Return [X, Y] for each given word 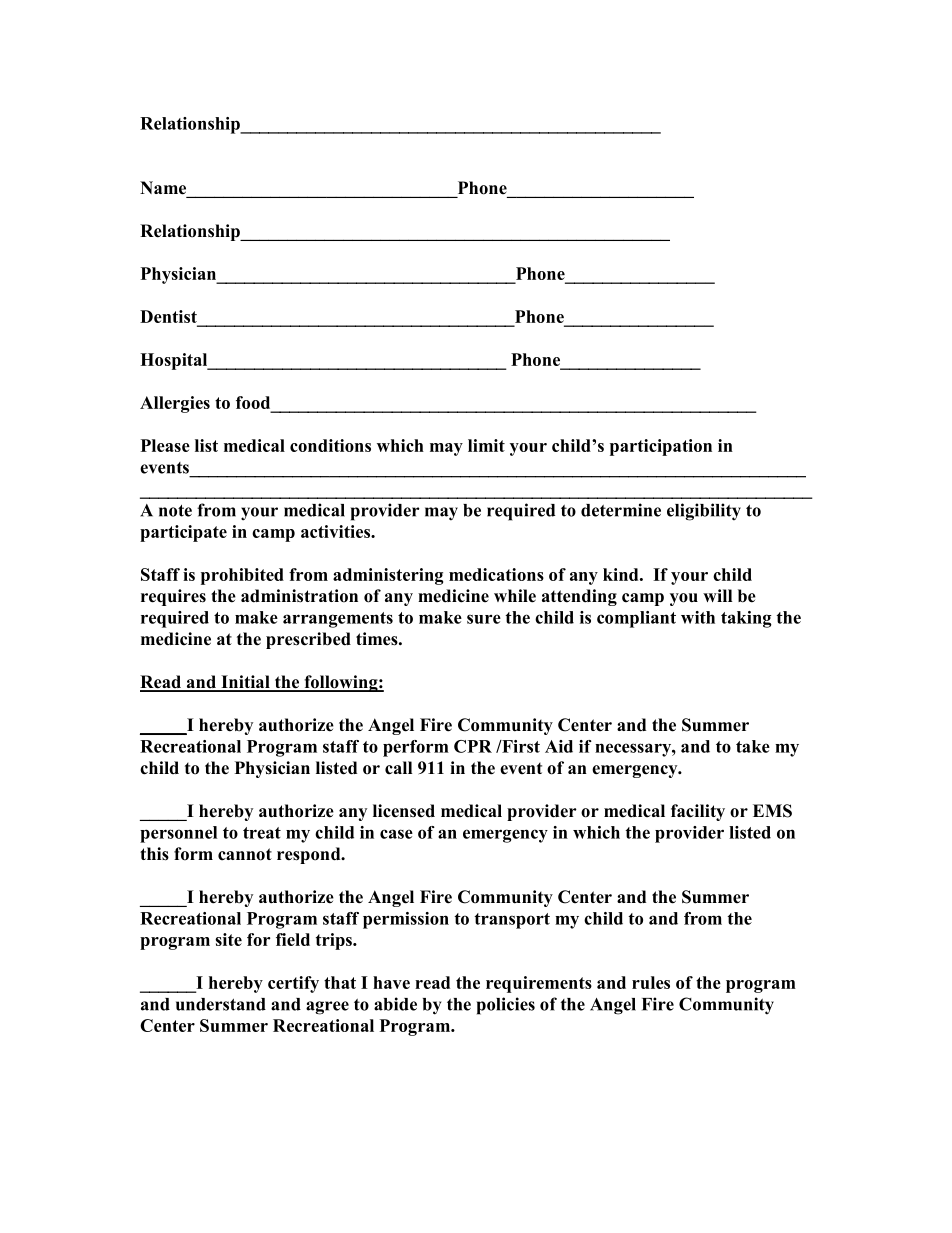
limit [486, 445]
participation [661, 447]
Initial [245, 683]
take [753, 746]
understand [221, 1004]
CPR [473, 746]
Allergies [175, 404]
